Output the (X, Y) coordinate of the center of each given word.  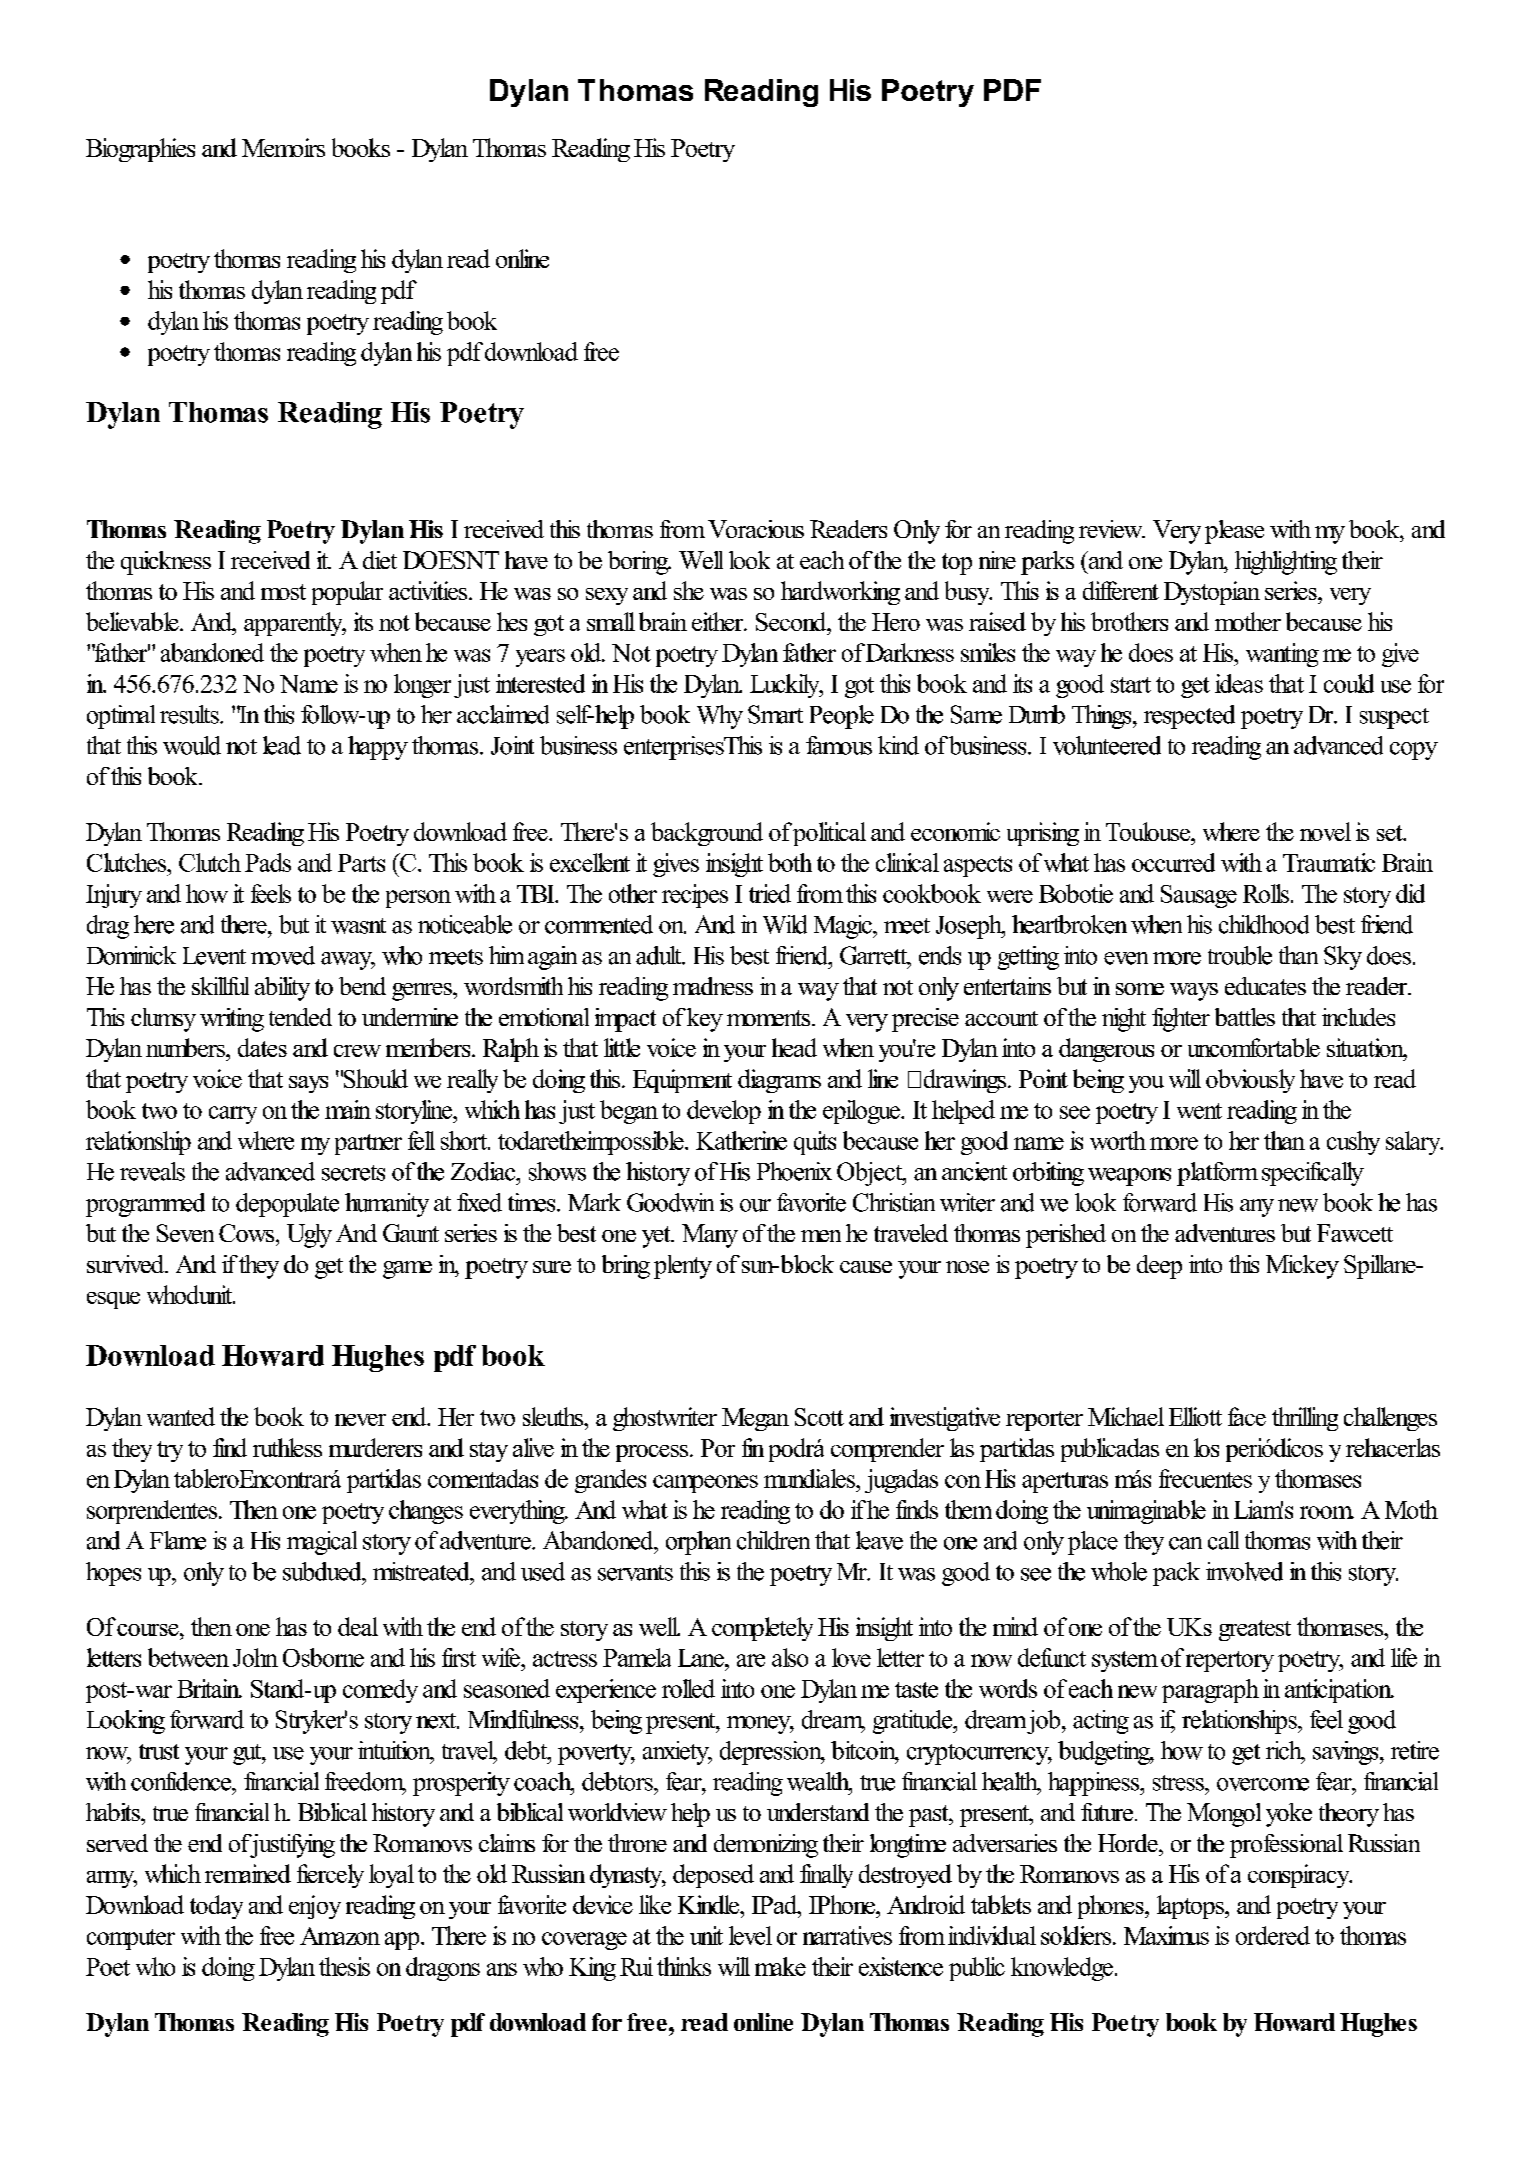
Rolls (1266, 893)
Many (710, 1236)
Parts (361, 863)
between (188, 1657)
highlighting (1286, 563)
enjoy (315, 1907)
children (773, 1540)
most (283, 592)
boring (639, 563)
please (1234, 532)
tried (770, 893)
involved (1244, 1571)
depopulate (287, 1205)
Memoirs (283, 147)
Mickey (1302, 1267)
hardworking (840, 593)
